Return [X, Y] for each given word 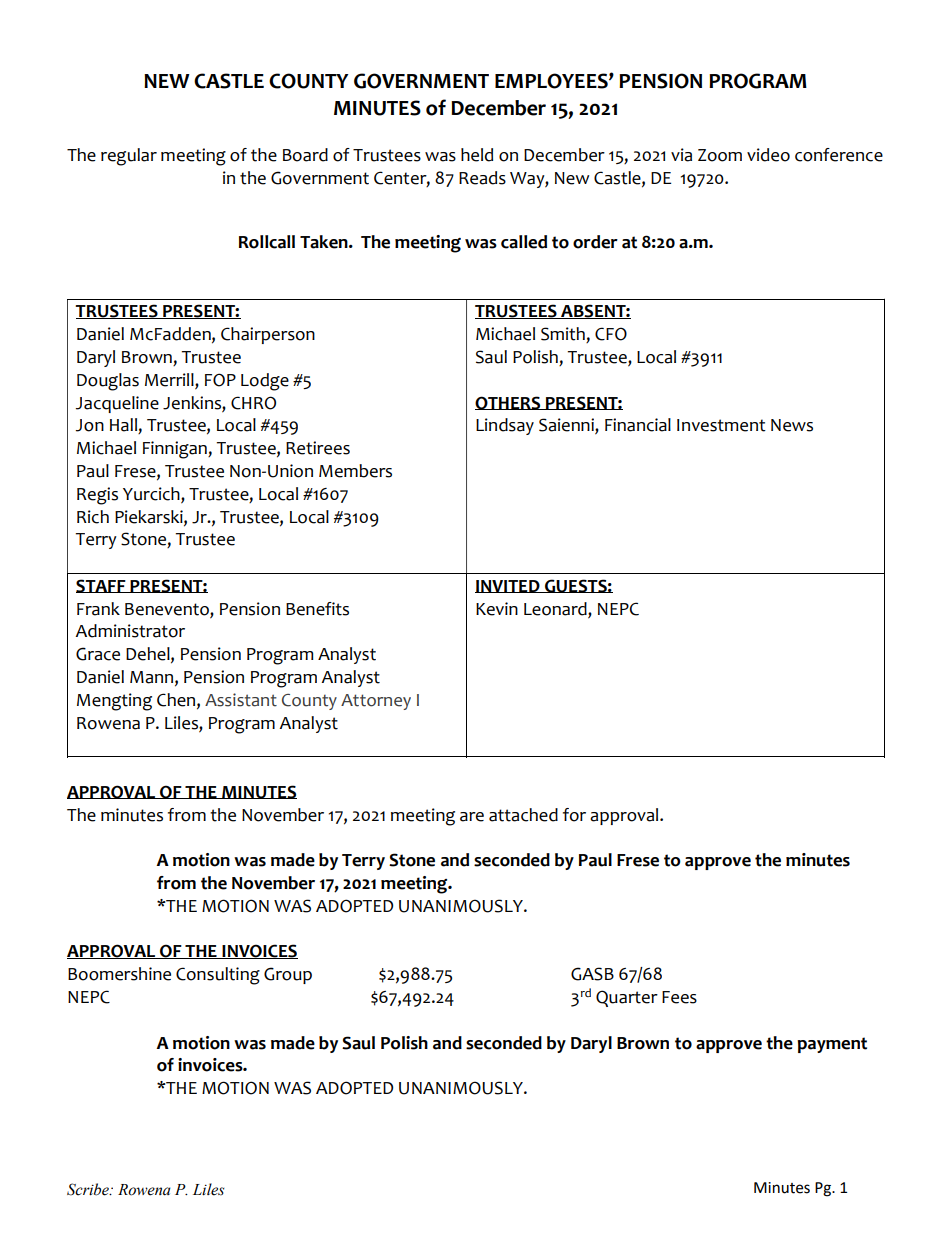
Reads [482, 178]
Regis [97, 496]
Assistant [241, 700]
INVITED [508, 586]
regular [129, 157]
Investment [721, 425]
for [574, 815]
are [472, 817]
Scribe [89, 1189]
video [768, 155]
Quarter [627, 998]
